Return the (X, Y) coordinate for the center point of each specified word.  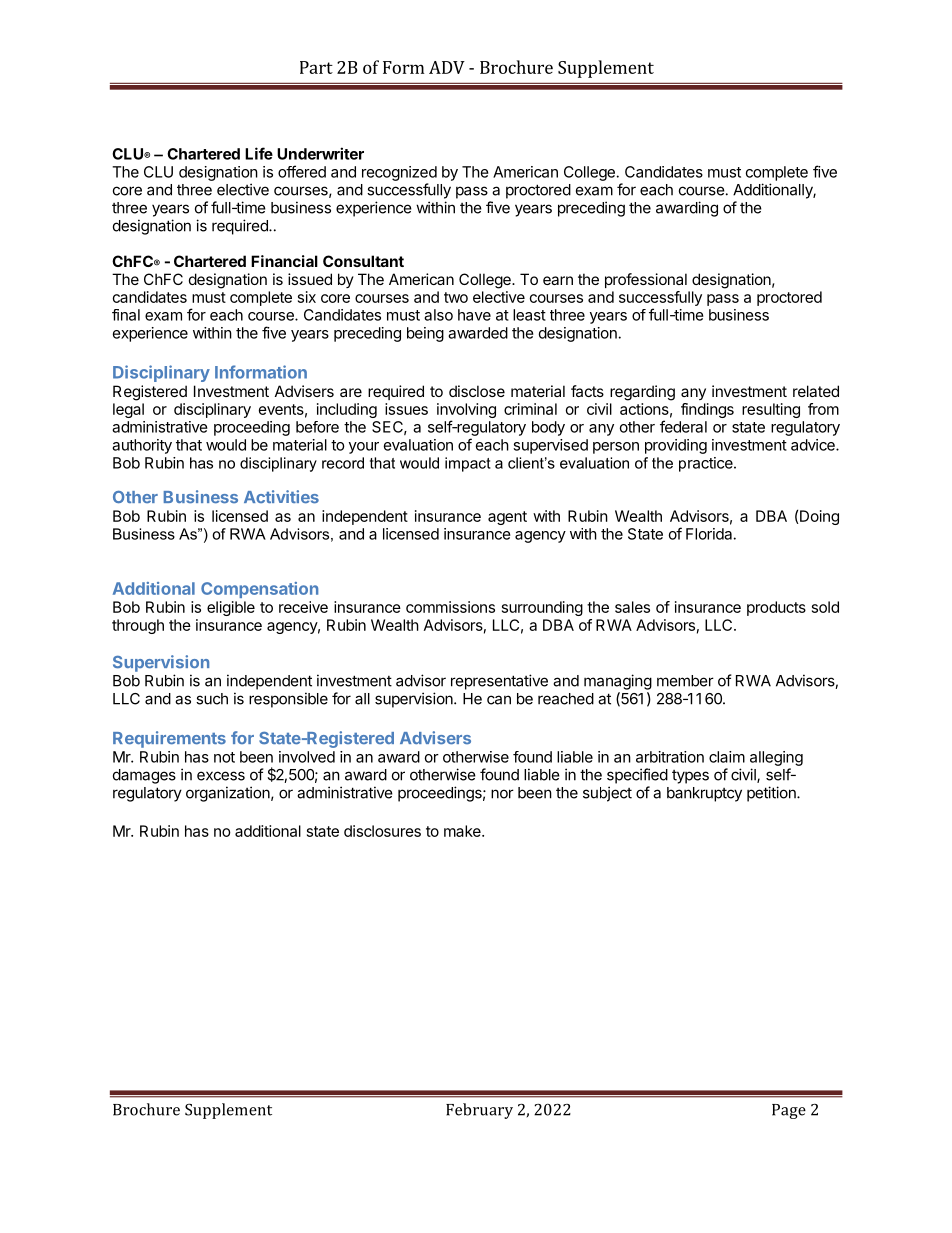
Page (789, 1111)
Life (259, 153)
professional (646, 280)
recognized (399, 173)
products (776, 608)
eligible (231, 608)
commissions (450, 607)
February (479, 1111)
